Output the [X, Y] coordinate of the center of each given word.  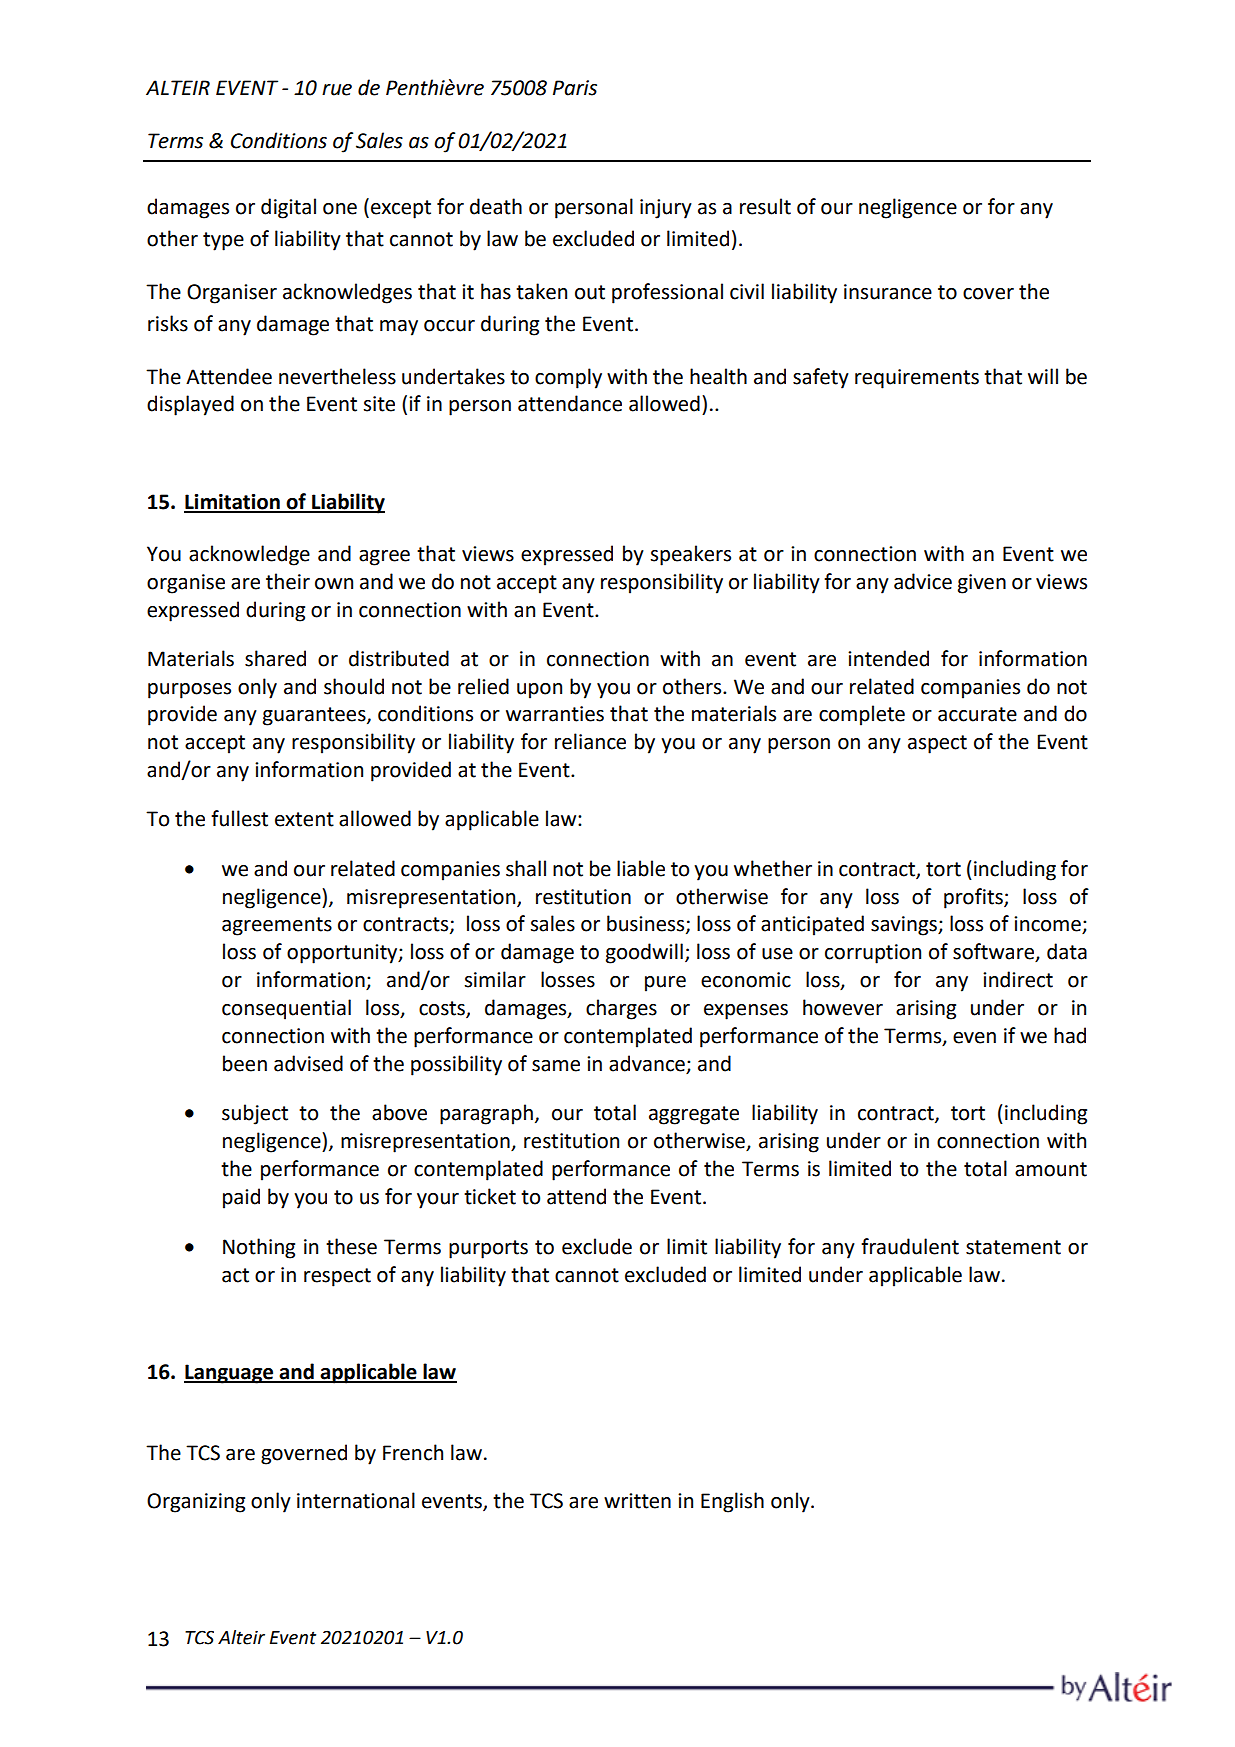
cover [988, 294]
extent [304, 819]
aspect [937, 744]
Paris [575, 88]
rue [337, 90]
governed [304, 1454]
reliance [590, 741]
